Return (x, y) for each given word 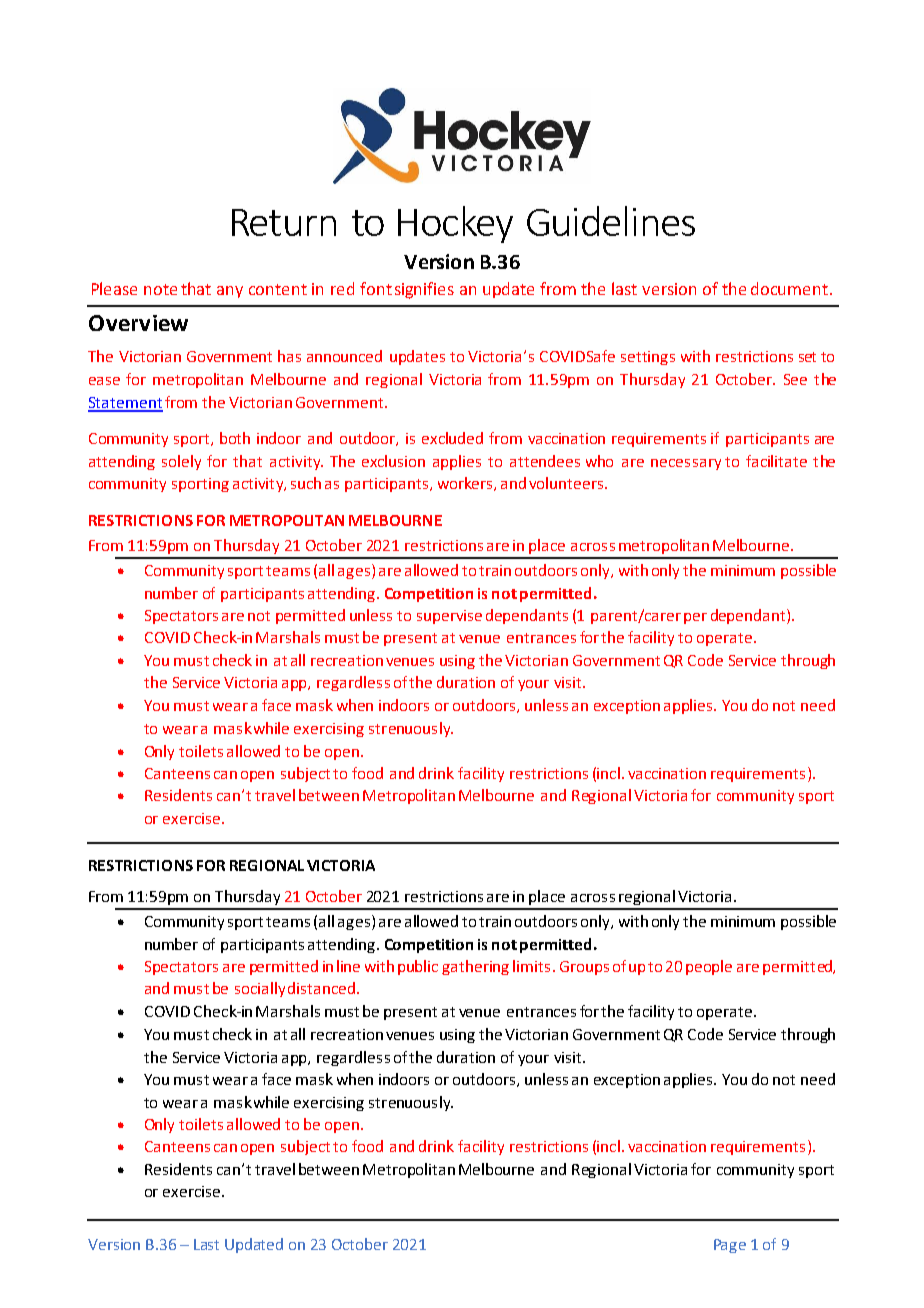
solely (181, 462)
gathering (475, 967)
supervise (449, 617)
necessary (686, 464)
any (230, 292)
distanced (323, 988)
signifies (424, 290)
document (791, 288)
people (709, 967)
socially (260, 989)
